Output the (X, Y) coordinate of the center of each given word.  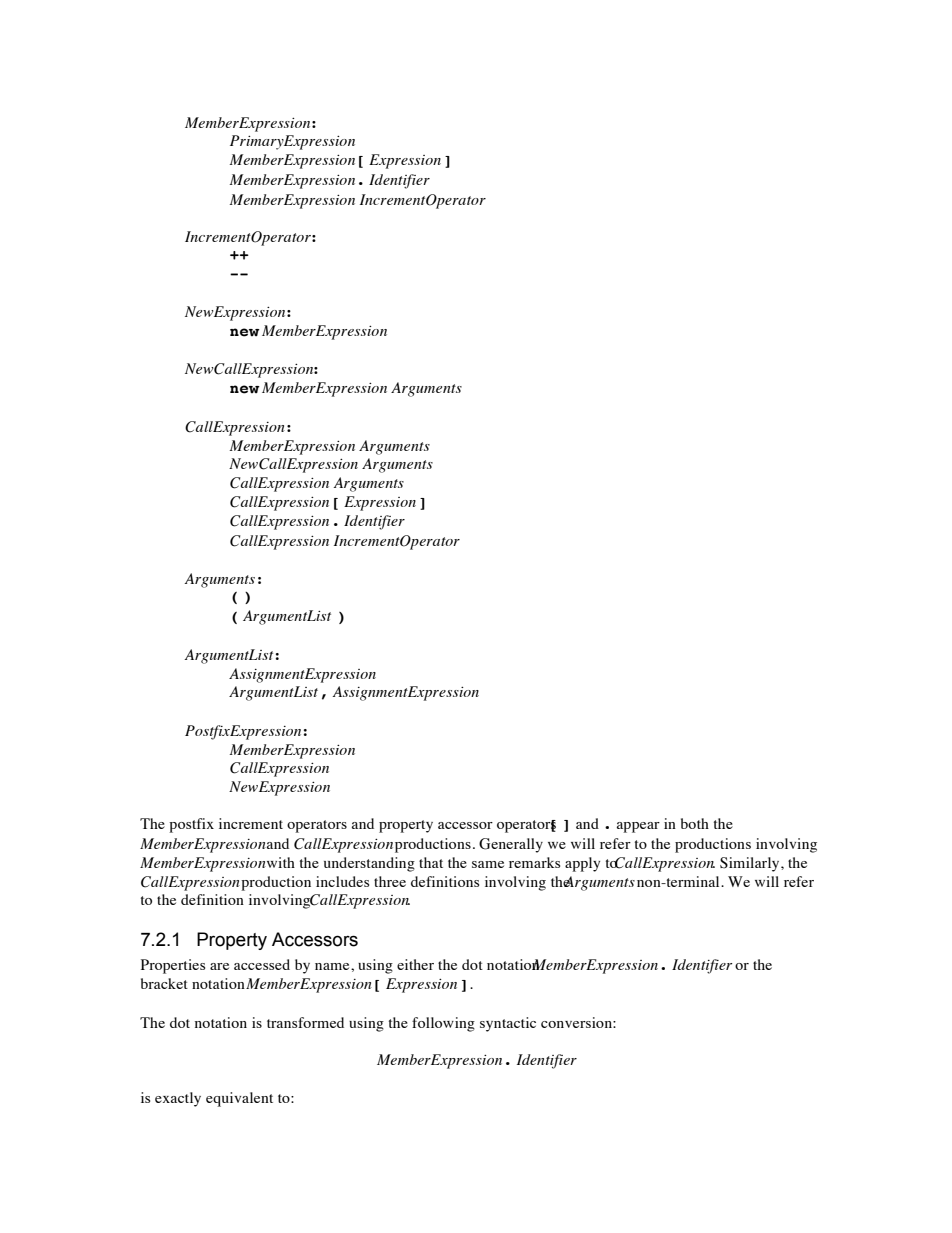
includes (342, 881)
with (281, 862)
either (415, 964)
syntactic (508, 1024)
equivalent (239, 1099)
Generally (511, 845)
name (333, 966)
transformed (305, 1022)
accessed (262, 964)
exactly (178, 1099)
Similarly (751, 864)
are (219, 966)
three (390, 881)
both (695, 823)
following (443, 1024)
